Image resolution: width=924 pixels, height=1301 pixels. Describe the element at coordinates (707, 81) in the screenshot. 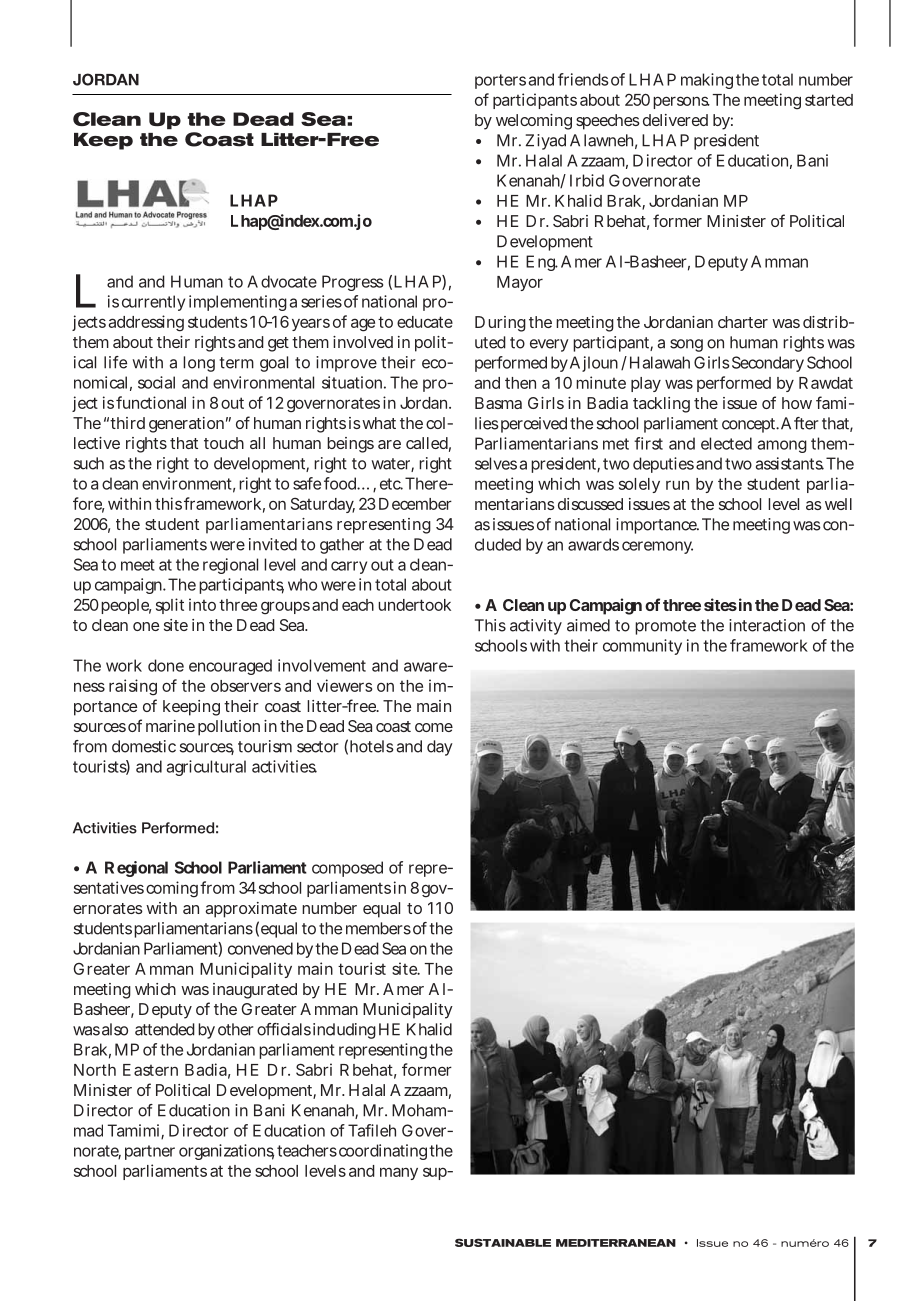

I see `making` at that location.
